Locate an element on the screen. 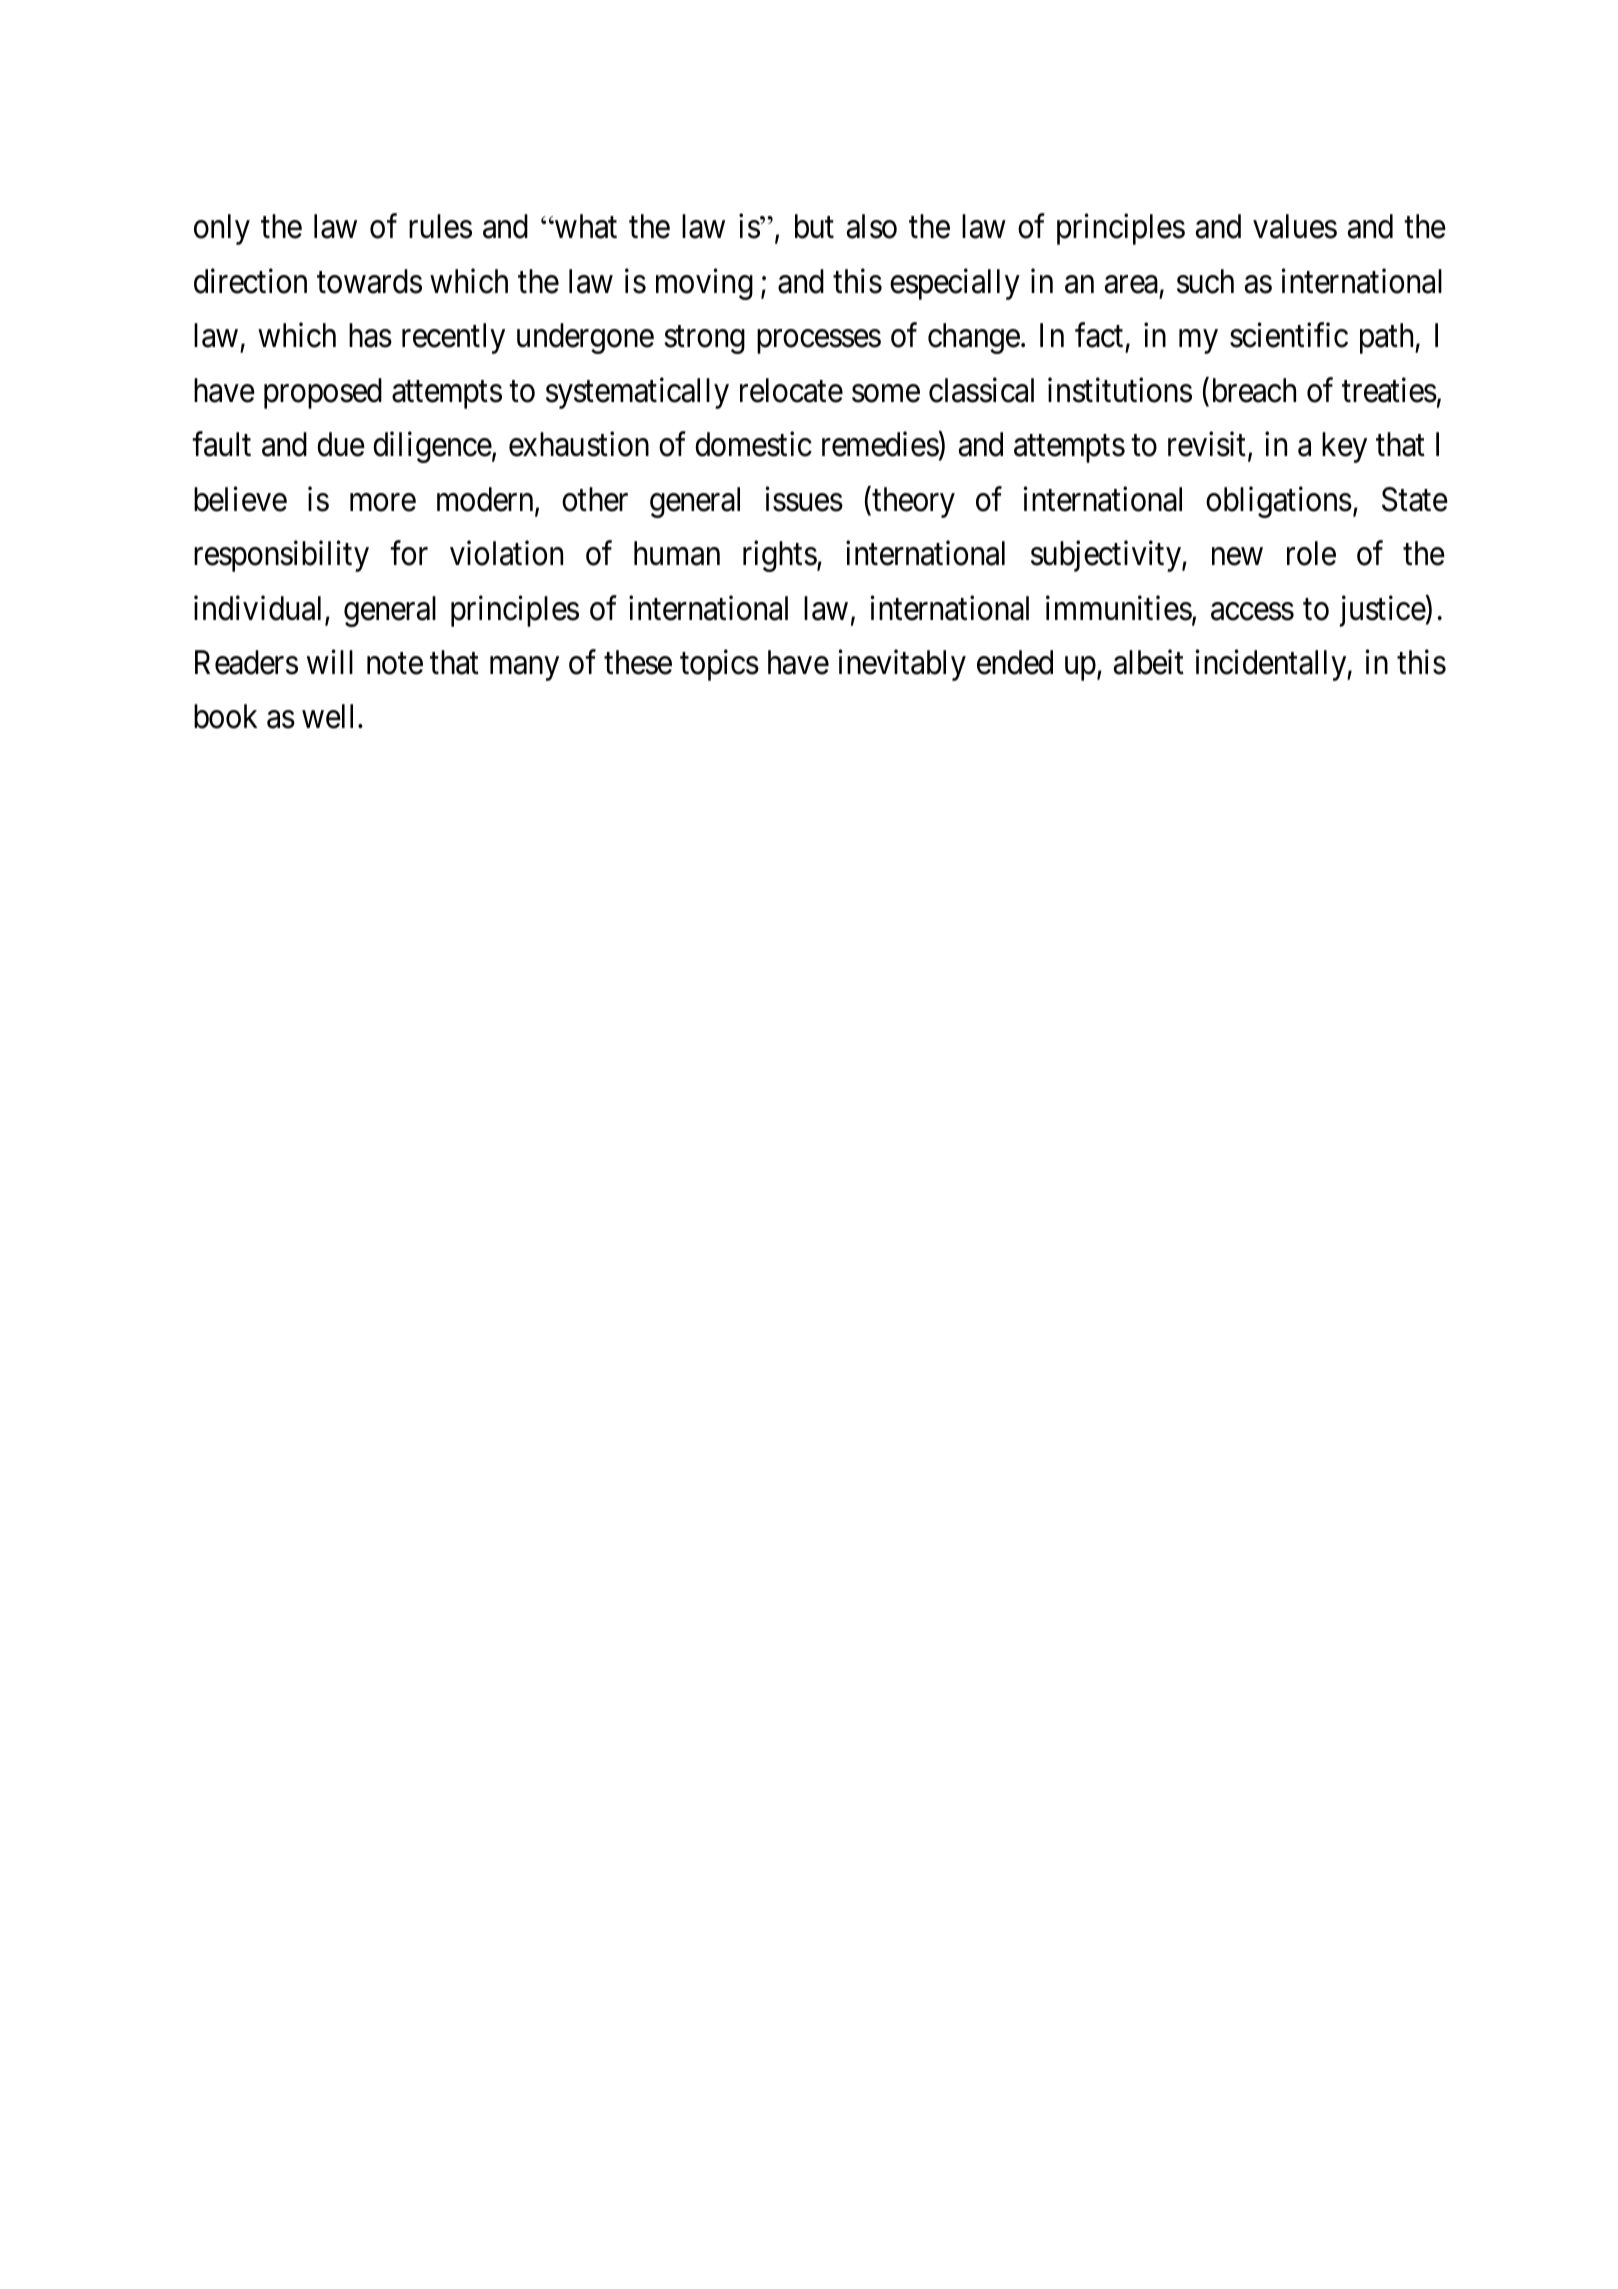  new is located at coordinates (1237, 557).
